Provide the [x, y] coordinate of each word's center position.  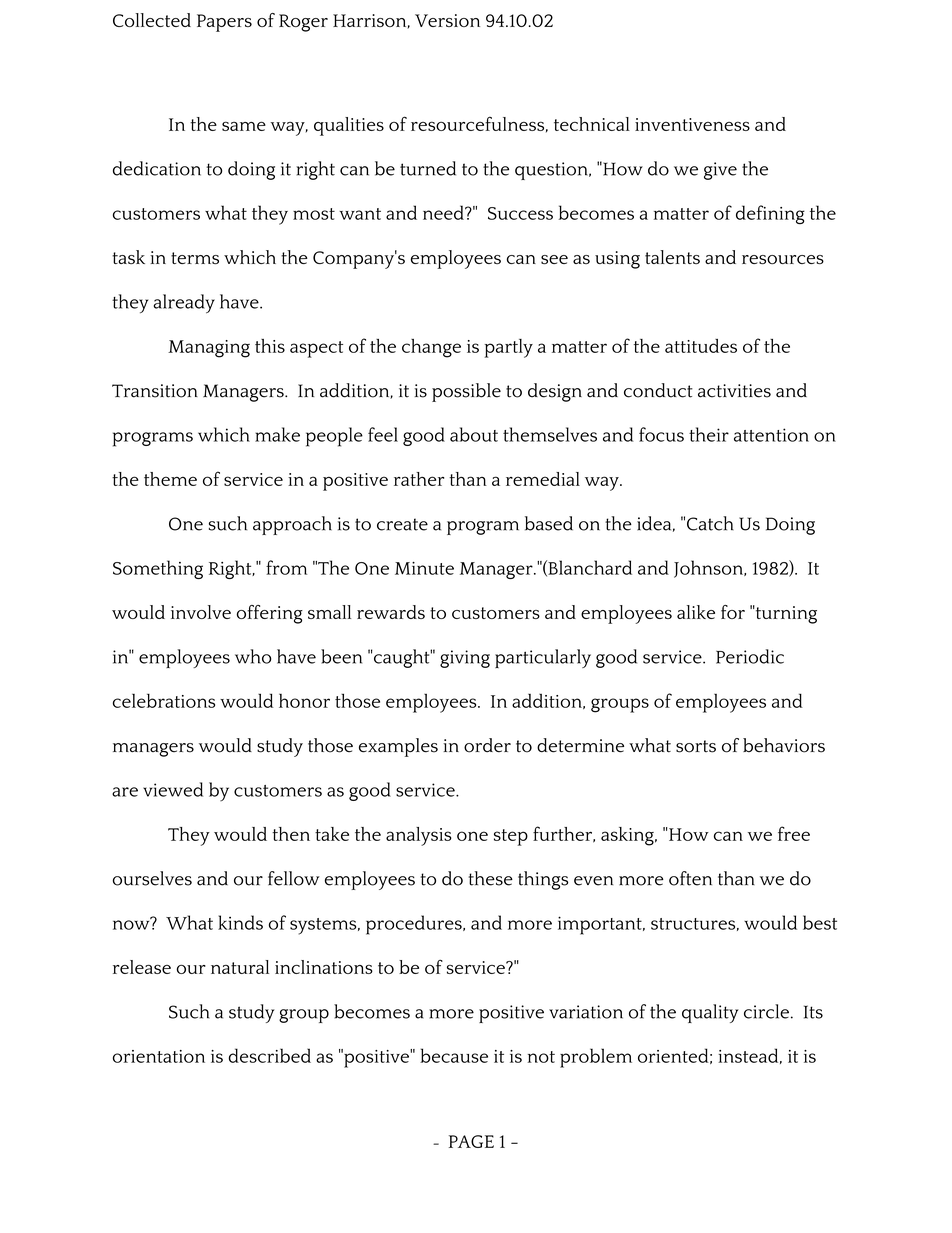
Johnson [710, 569]
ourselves [152, 878]
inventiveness [692, 124]
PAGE [471, 1141]
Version [447, 20]
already [184, 304]
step [511, 837]
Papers [224, 23]
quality [710, 1013]
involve [201, 612]
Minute [424, 568]
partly [508, 348]
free [794, 833]
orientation [159, 1056]
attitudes [701, 346]
